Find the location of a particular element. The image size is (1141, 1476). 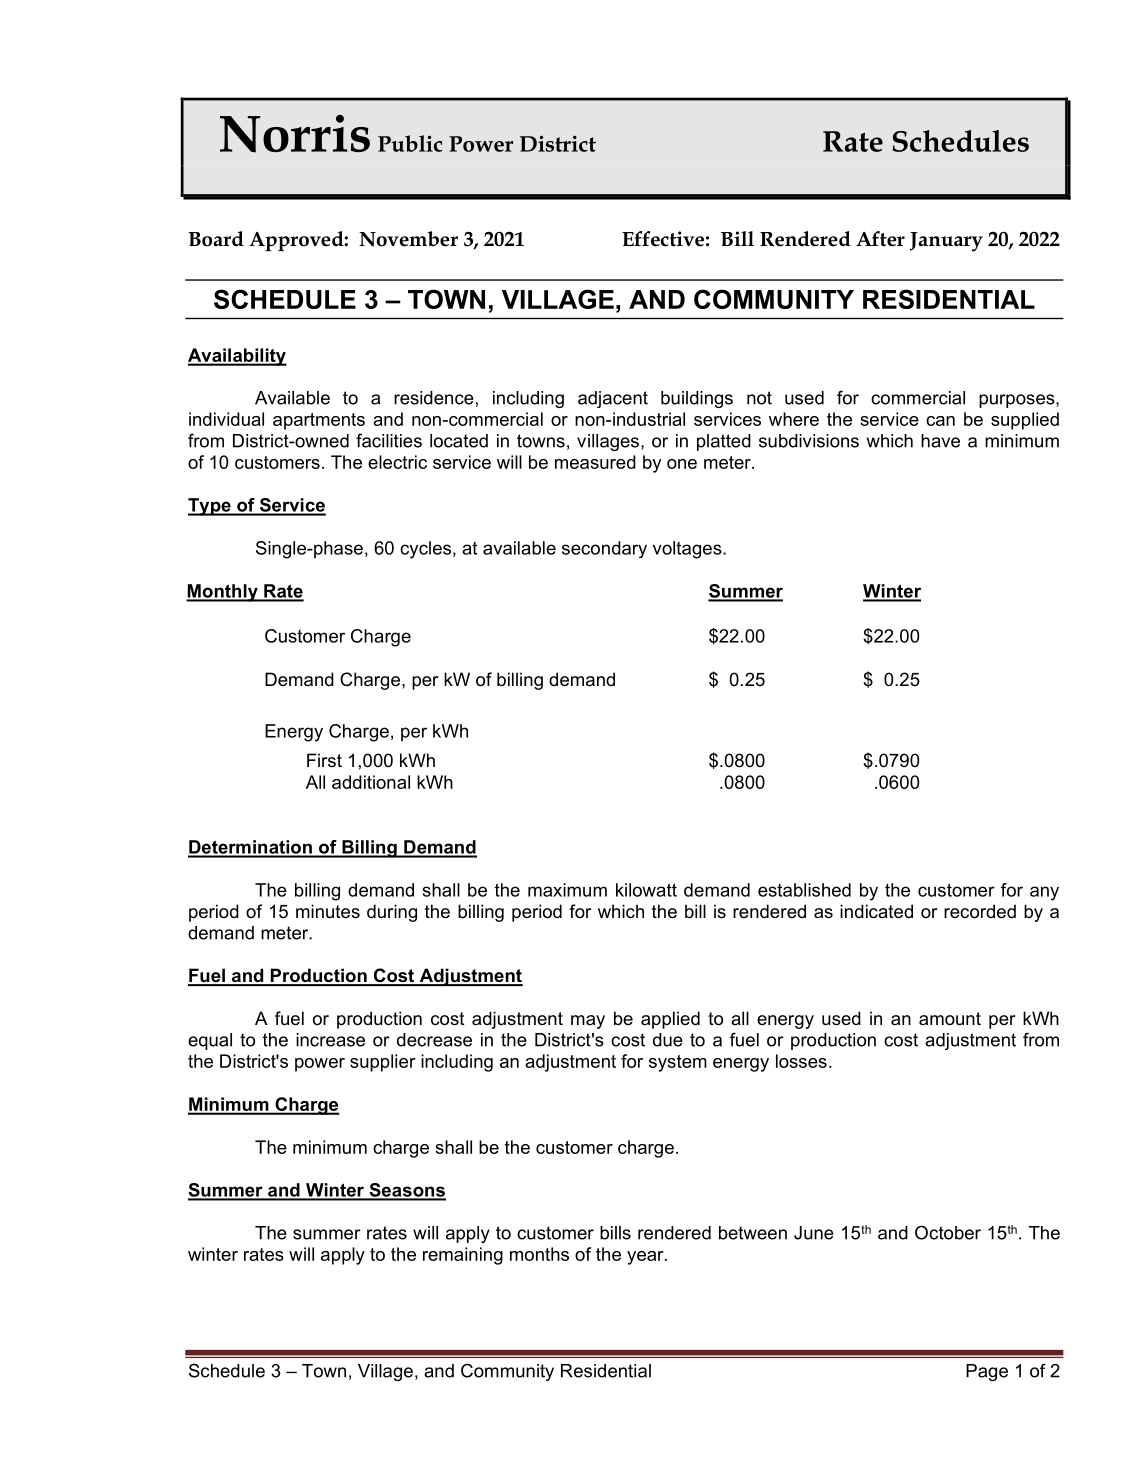

Public is located at coordinates (410, 143).
